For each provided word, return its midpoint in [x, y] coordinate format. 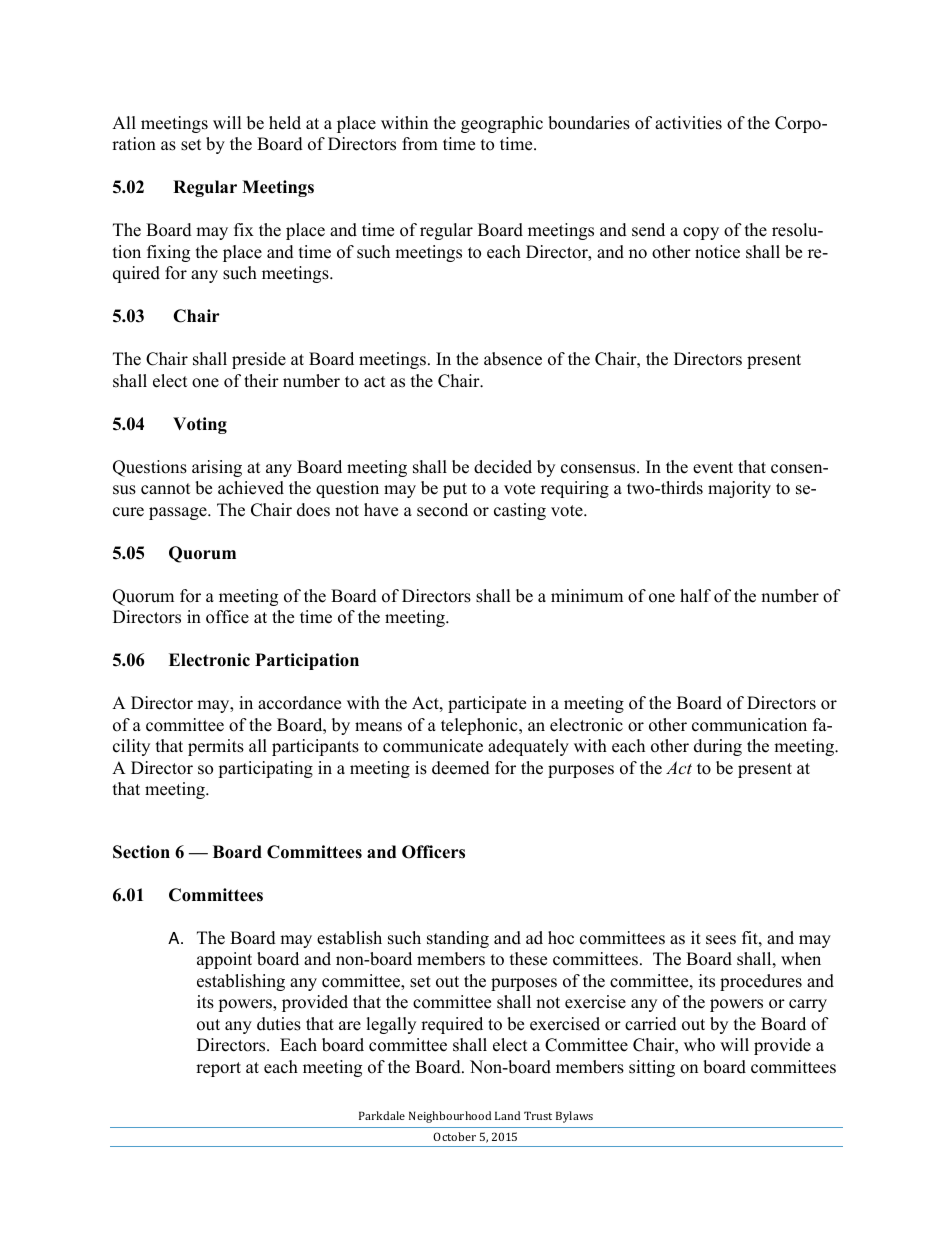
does [313, 510]
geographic [502, 124]
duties [279, 1024]
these [528, 959]
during [718, 747]
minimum [587, 596]
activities [688, 123]
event [713, 468]
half [695, 595]
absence [513, 359]
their [261, 381]
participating [265, 769]
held [285, 123]
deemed [461, 768]
